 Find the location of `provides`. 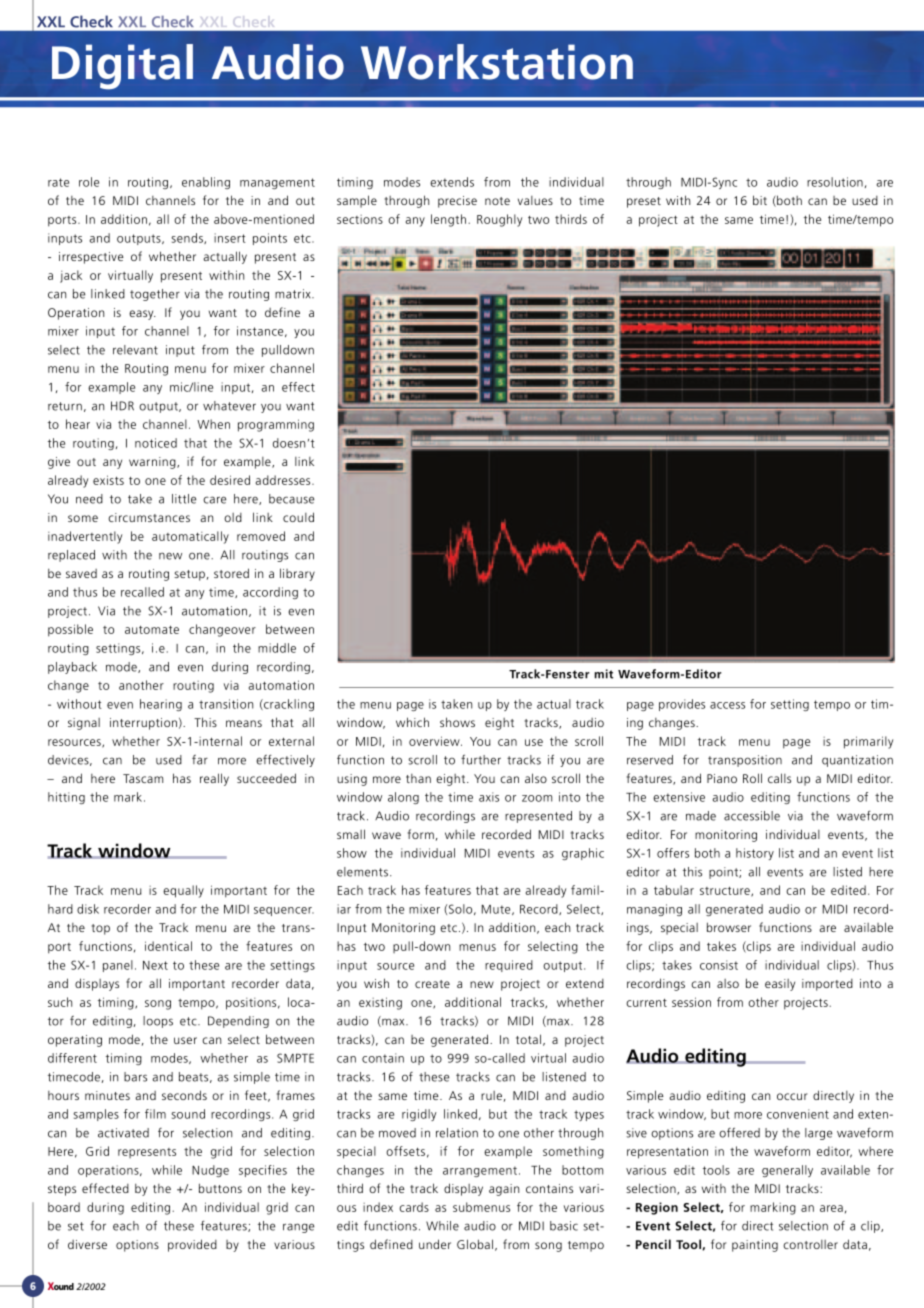

provides is located at coordinates (682, 705).
